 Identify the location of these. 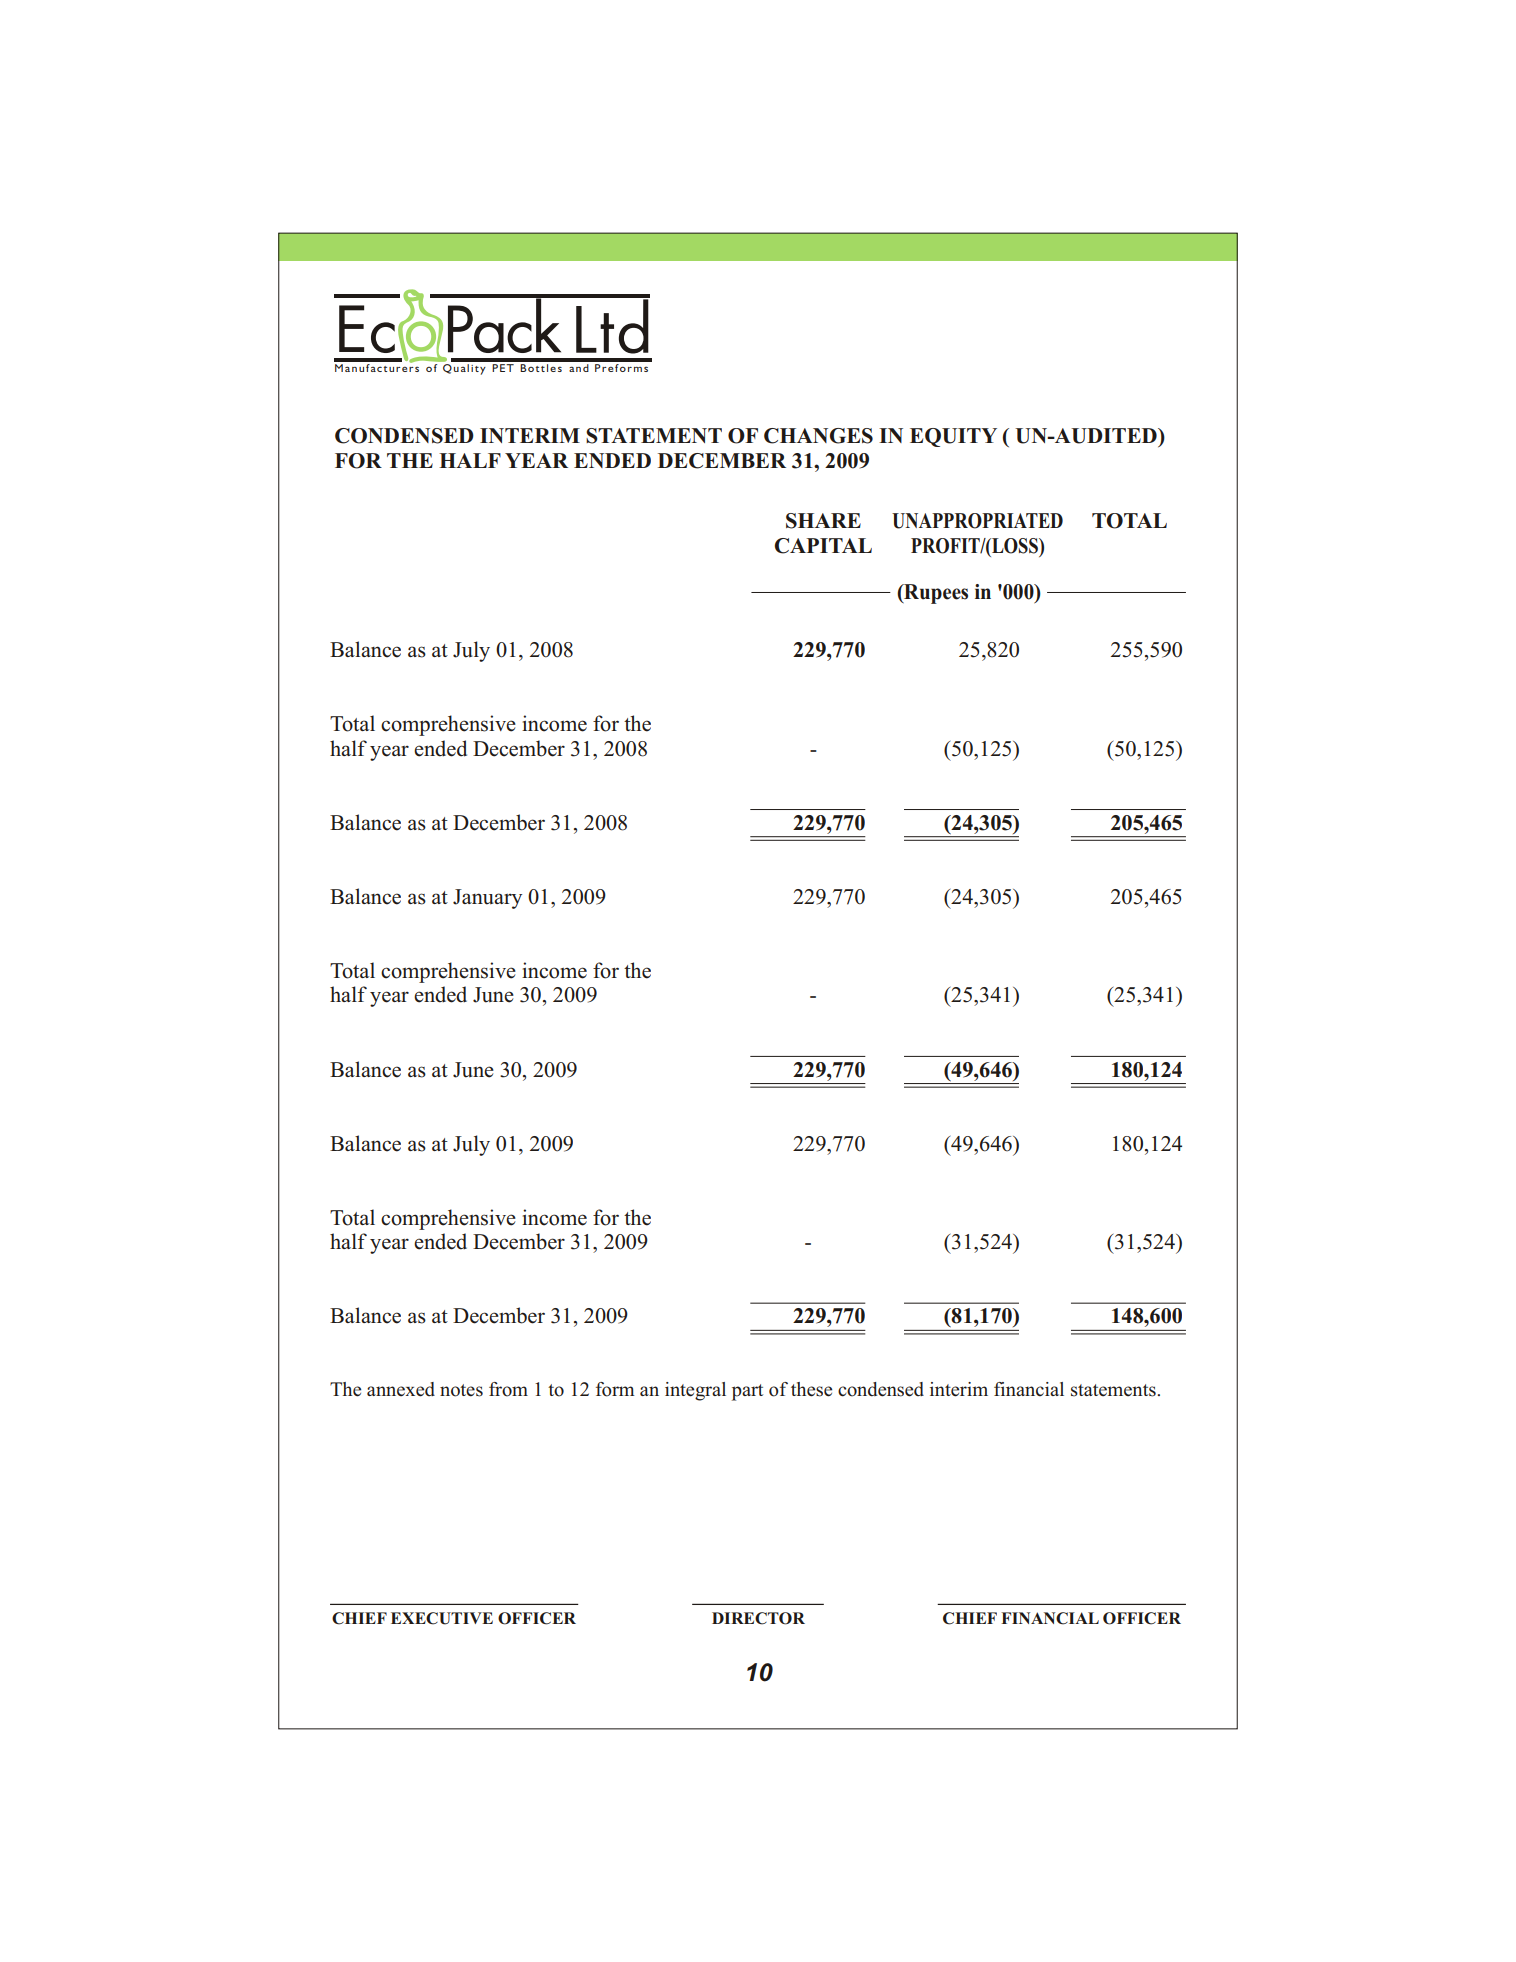
(811, 1389).
